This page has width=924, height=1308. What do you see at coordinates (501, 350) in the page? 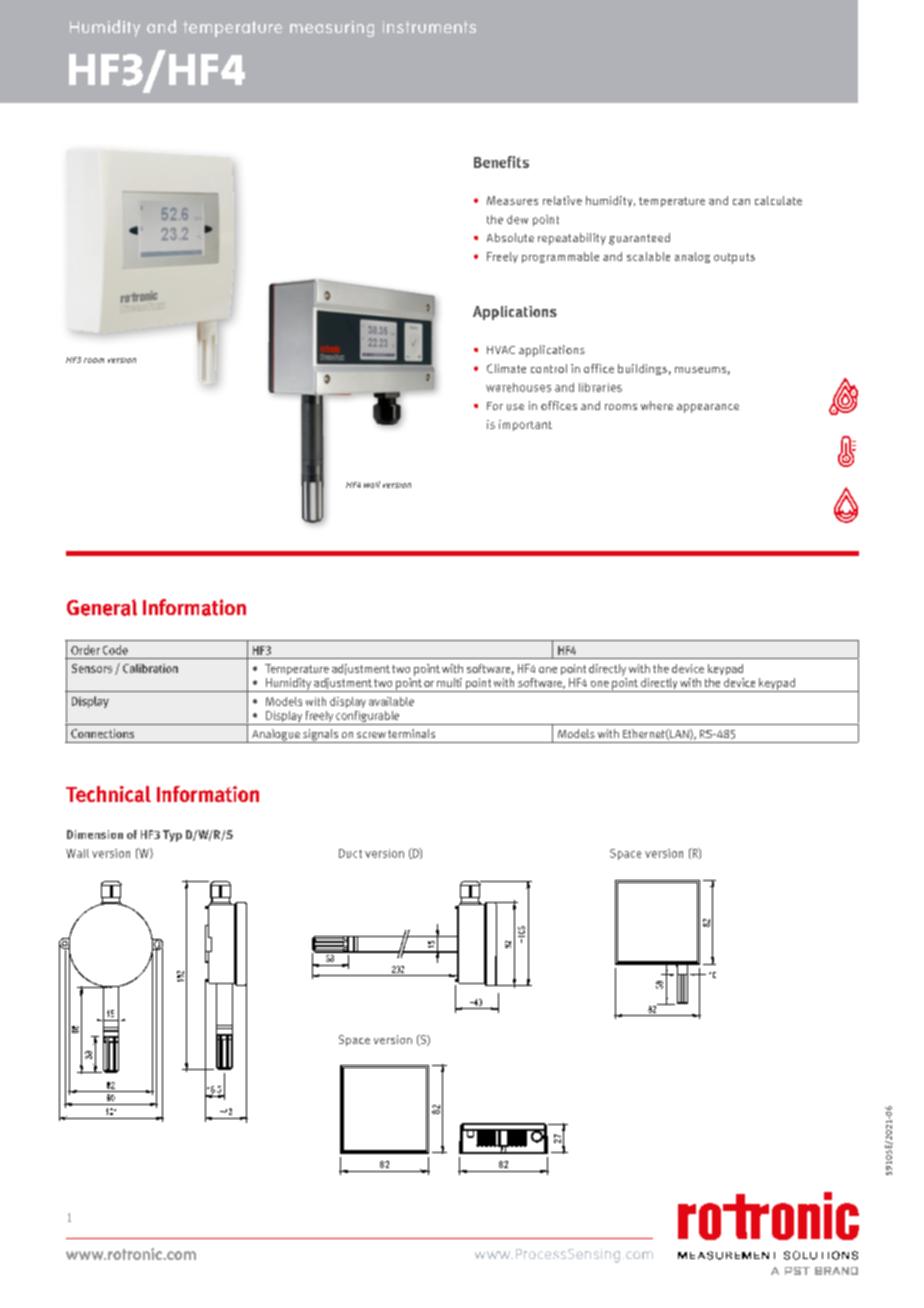
I see `HVAC` at bounding box center [501, 350].
